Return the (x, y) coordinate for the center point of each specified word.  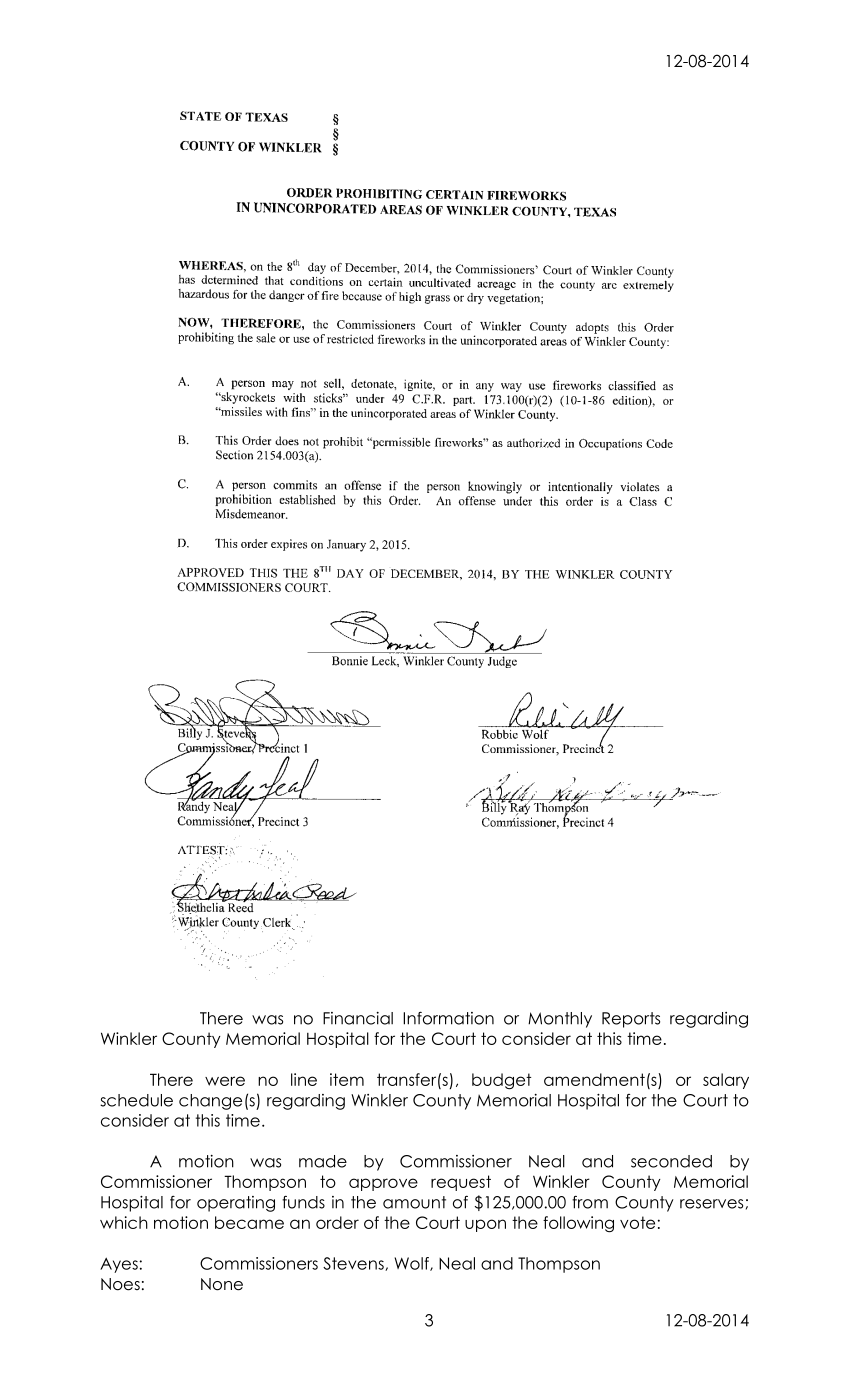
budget (501, 1081)
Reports (631, 1020)
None (222, 1284)
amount (414, 1202)
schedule (136, 1100)
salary (726, 1081)
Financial (358, 1018)
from (590, 1202)
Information (448, 1018)
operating (236, 1204)
